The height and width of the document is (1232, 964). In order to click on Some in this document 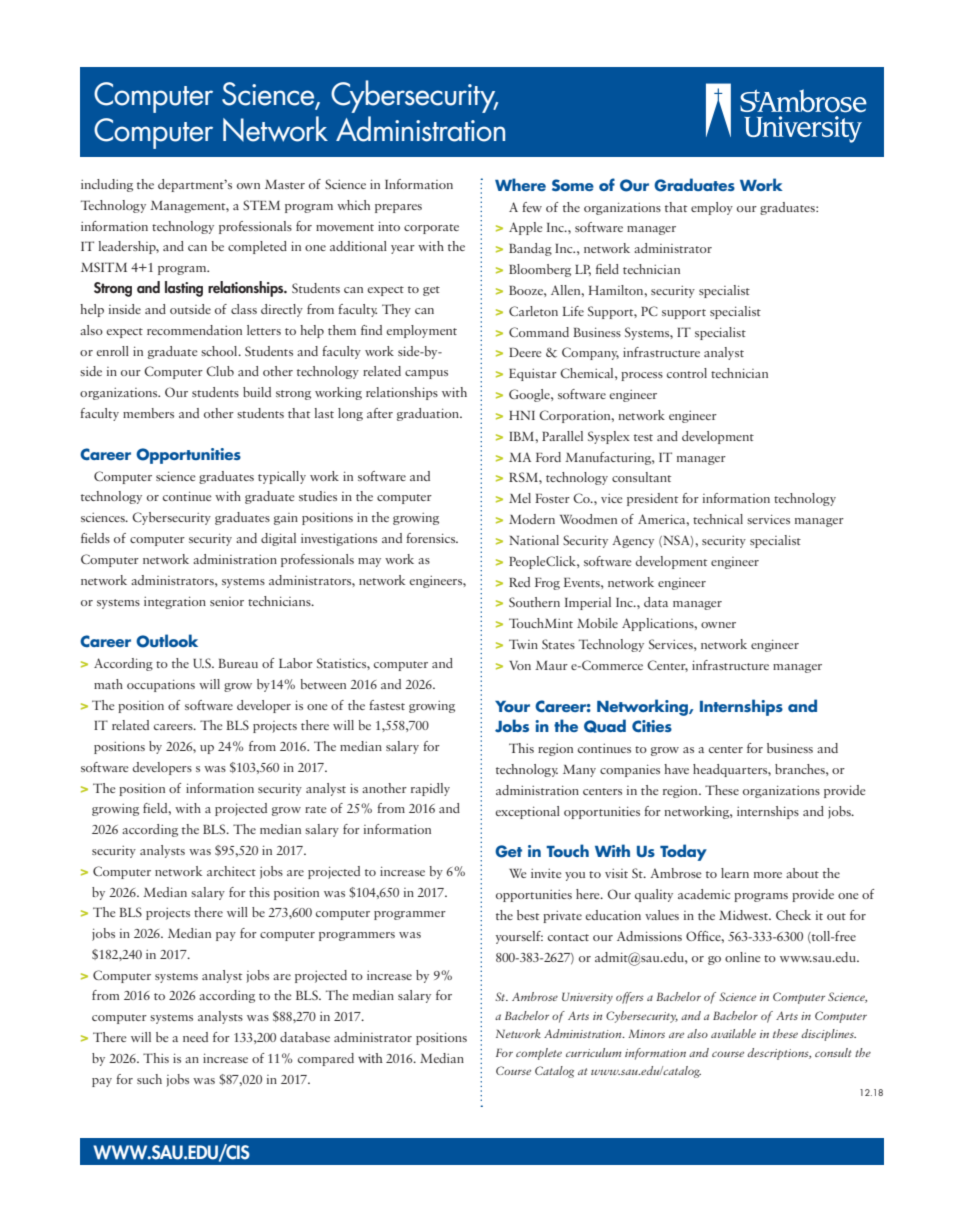, I will do `click(573, 185)`.
